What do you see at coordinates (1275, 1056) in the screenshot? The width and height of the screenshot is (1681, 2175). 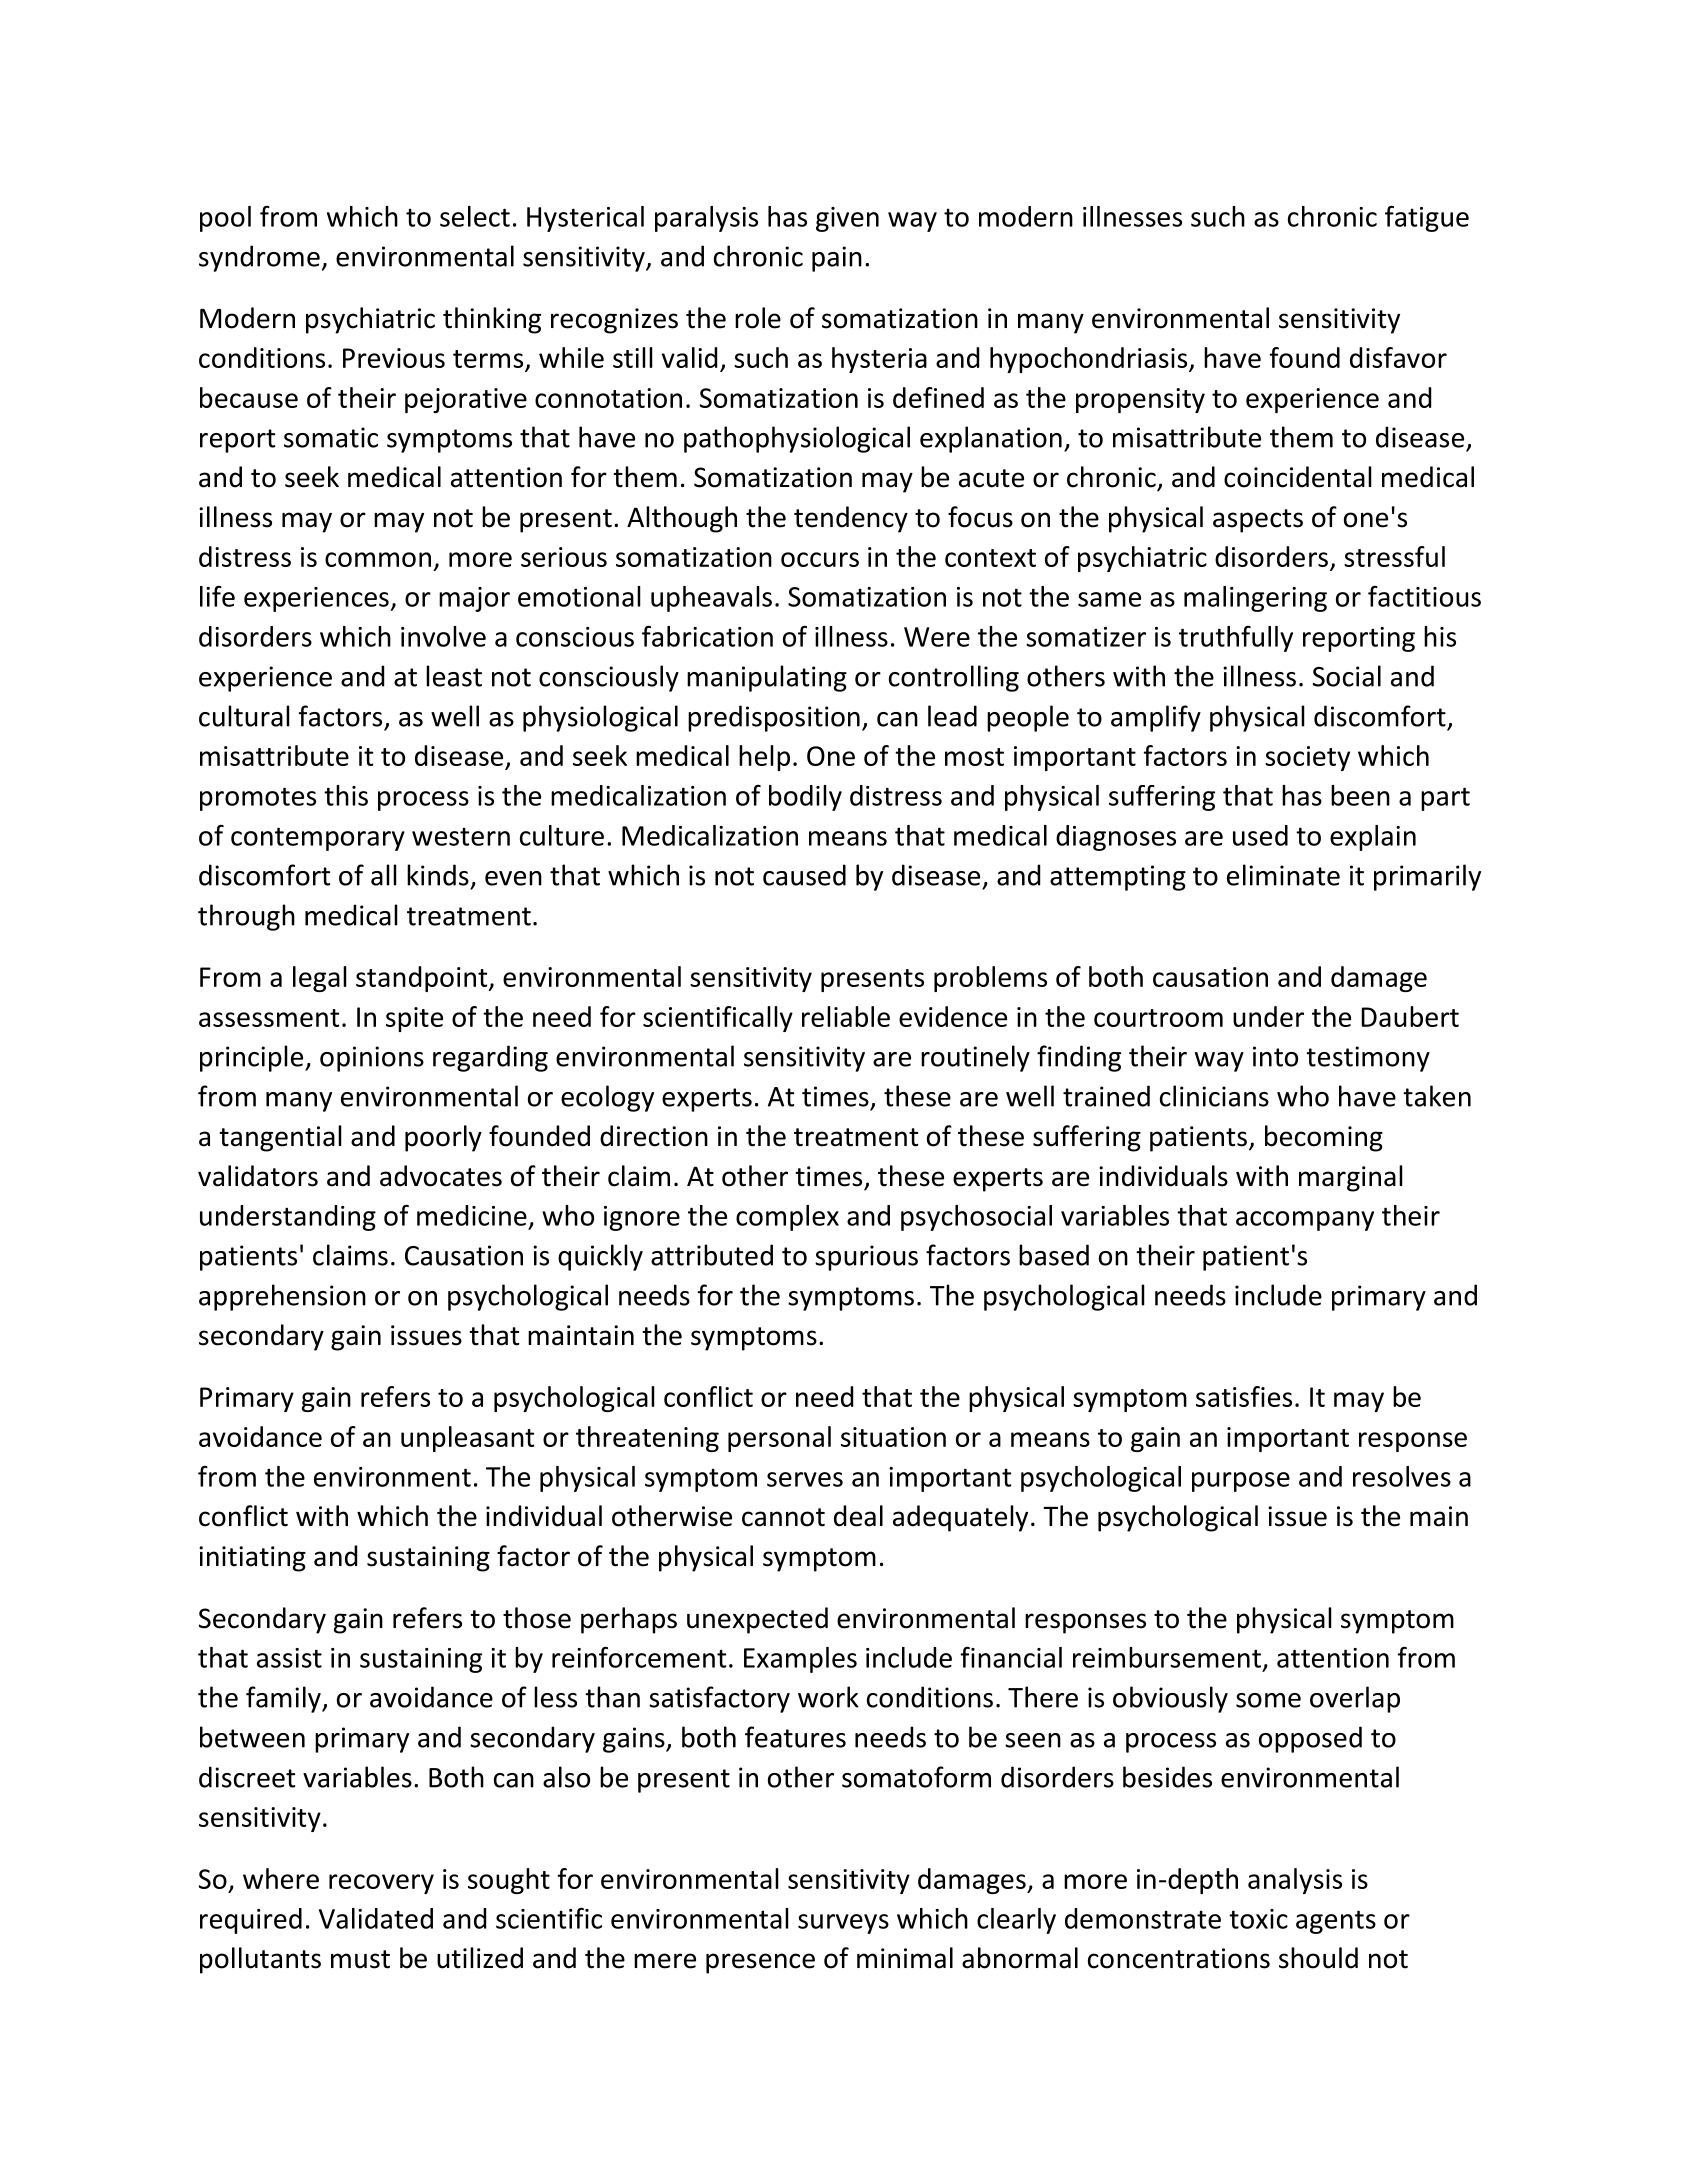 I see `into` at bounding box center [1275, 1056].
